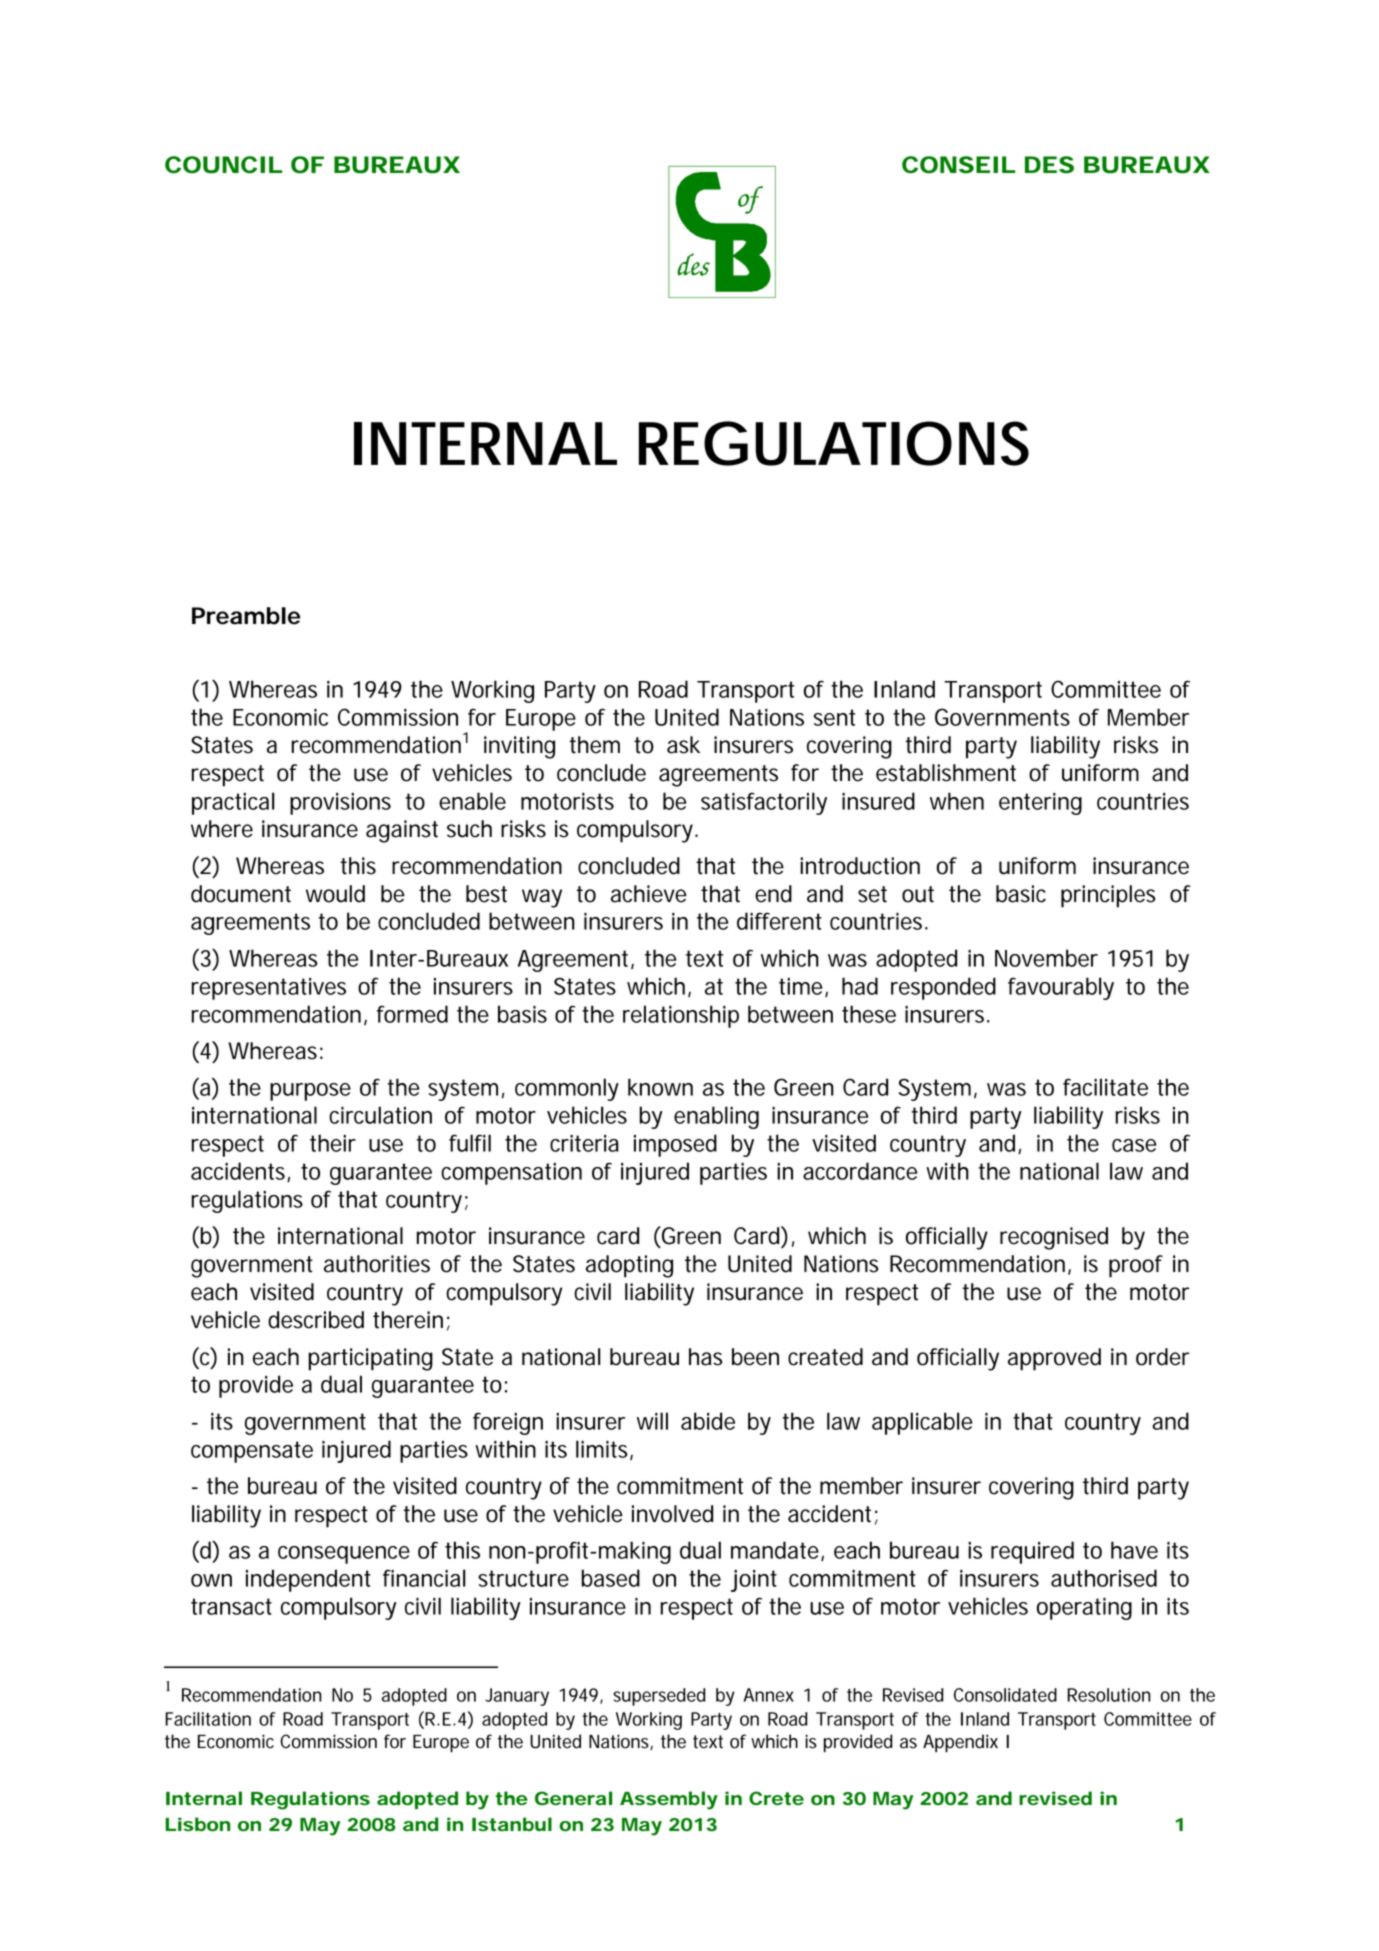 This image has height=1951, width=1379. I want to click on required, so click(1032, 1552).
